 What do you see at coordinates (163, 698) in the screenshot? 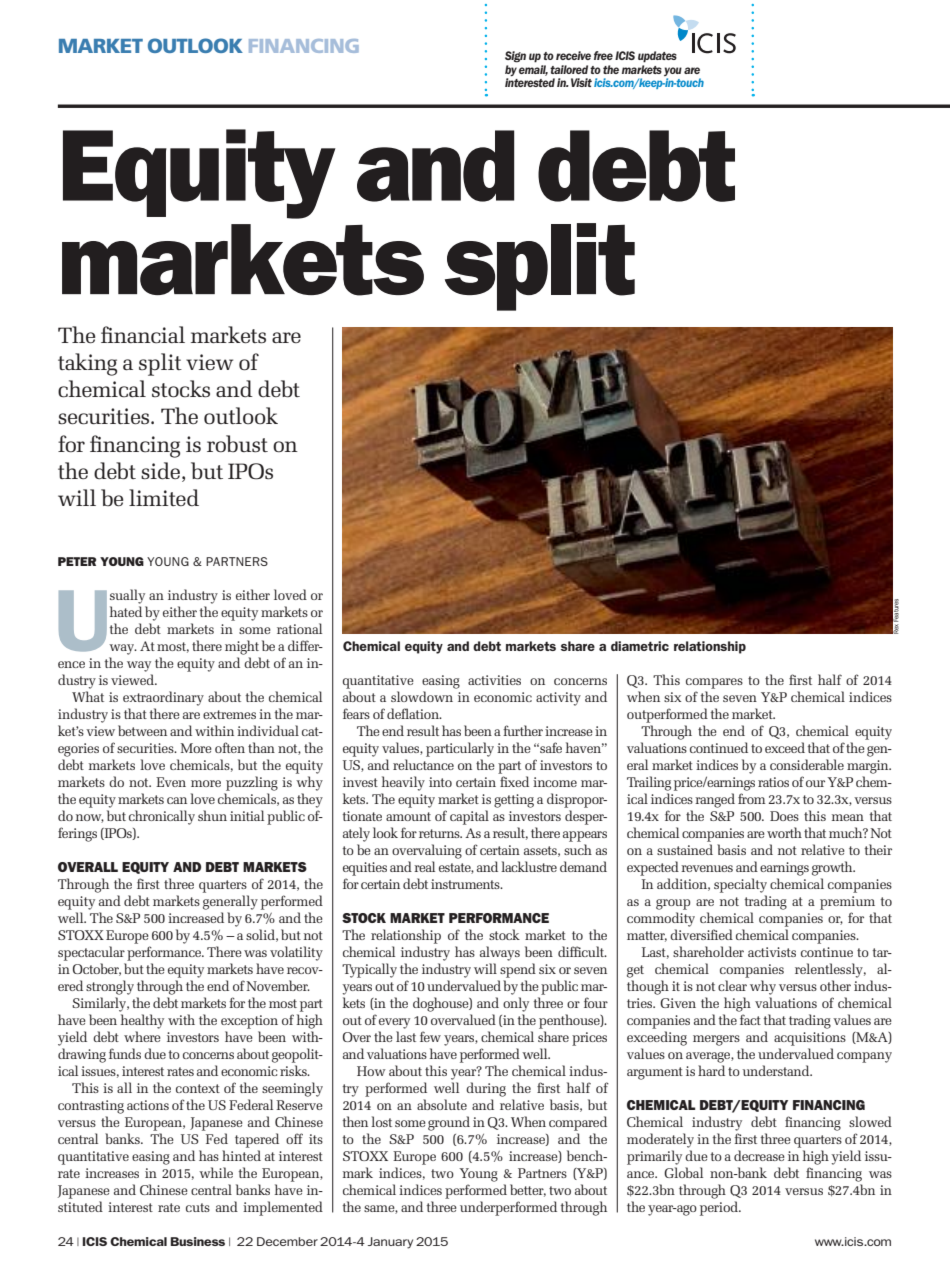
I see `extraordinary` at bounding box center [163, 698].
